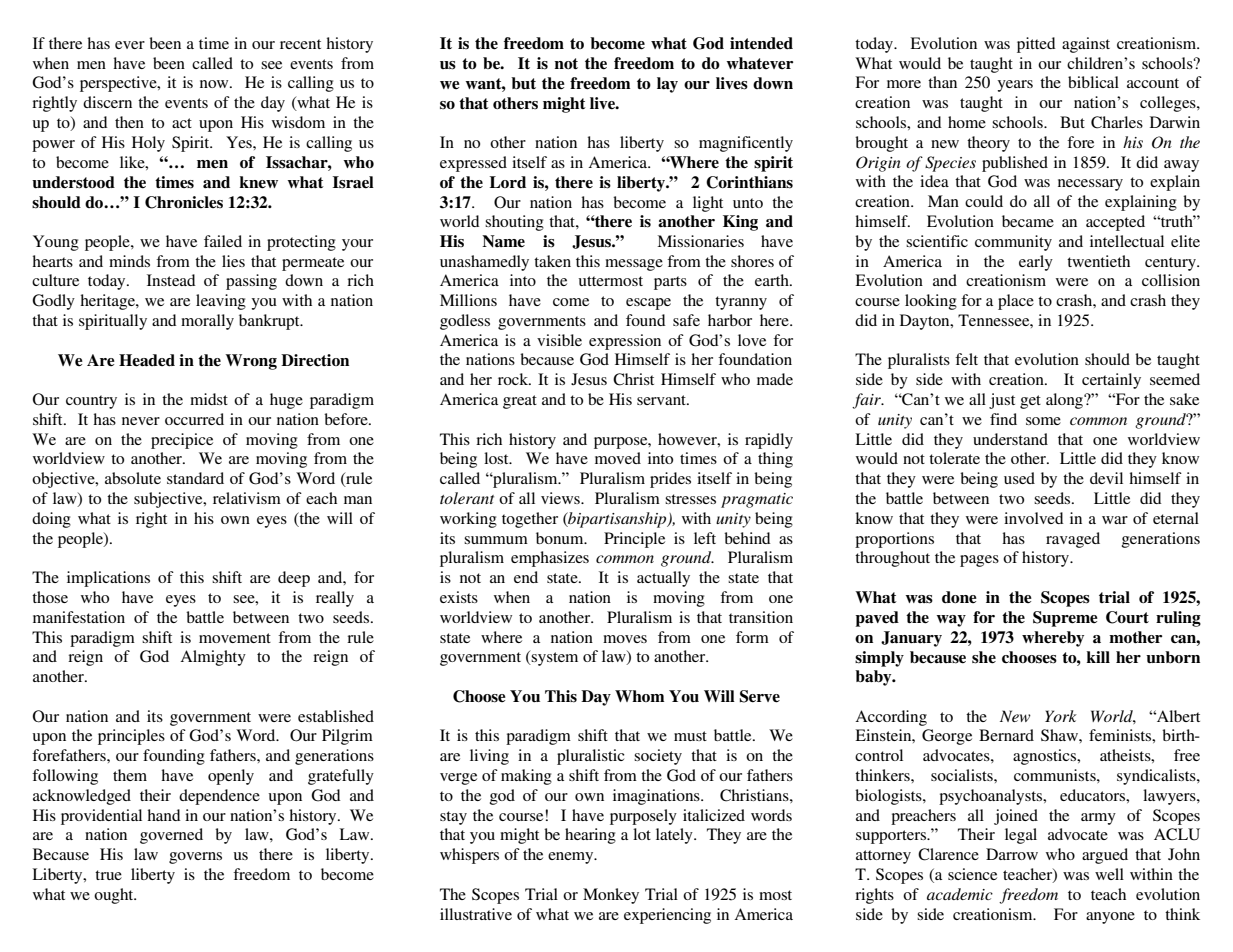 This screenshot has height=952, width=1233. Describe the element at coordinates (667, 85) in the screenshot. I see `lay` at that location.
